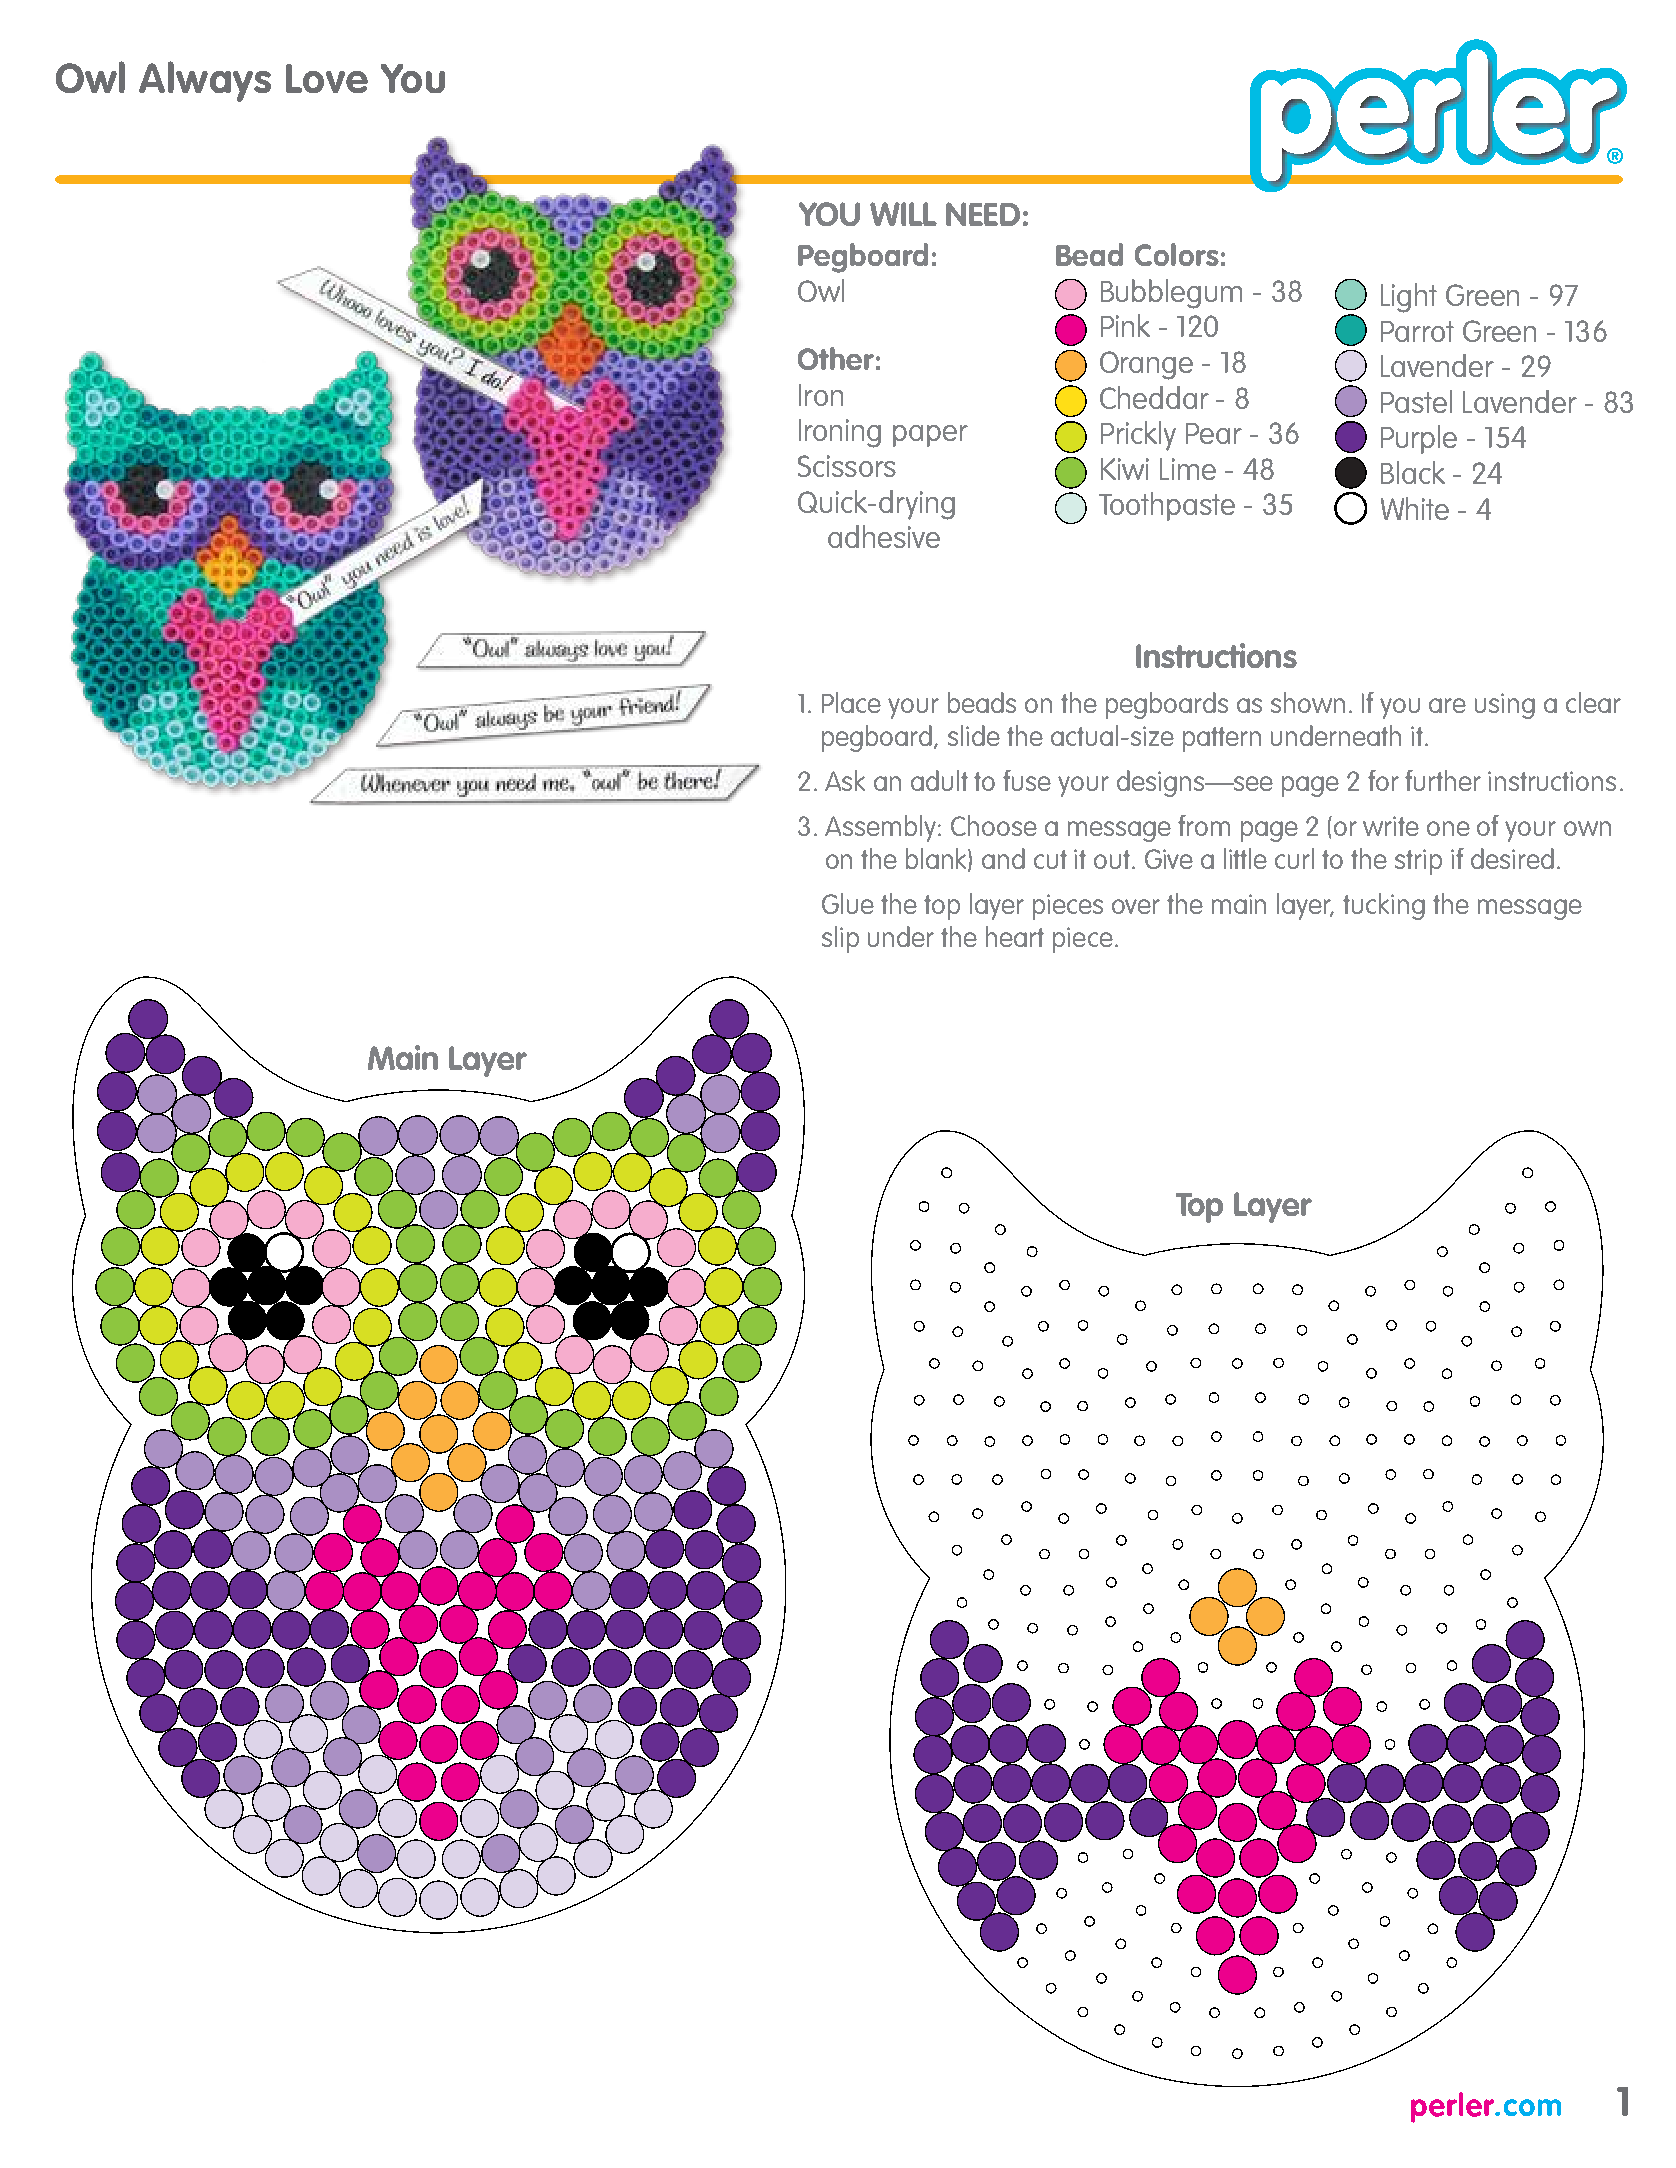  What do you see at coordinates (840, 939) in the page?
I see `slip` at bounding box center [840, 939].
